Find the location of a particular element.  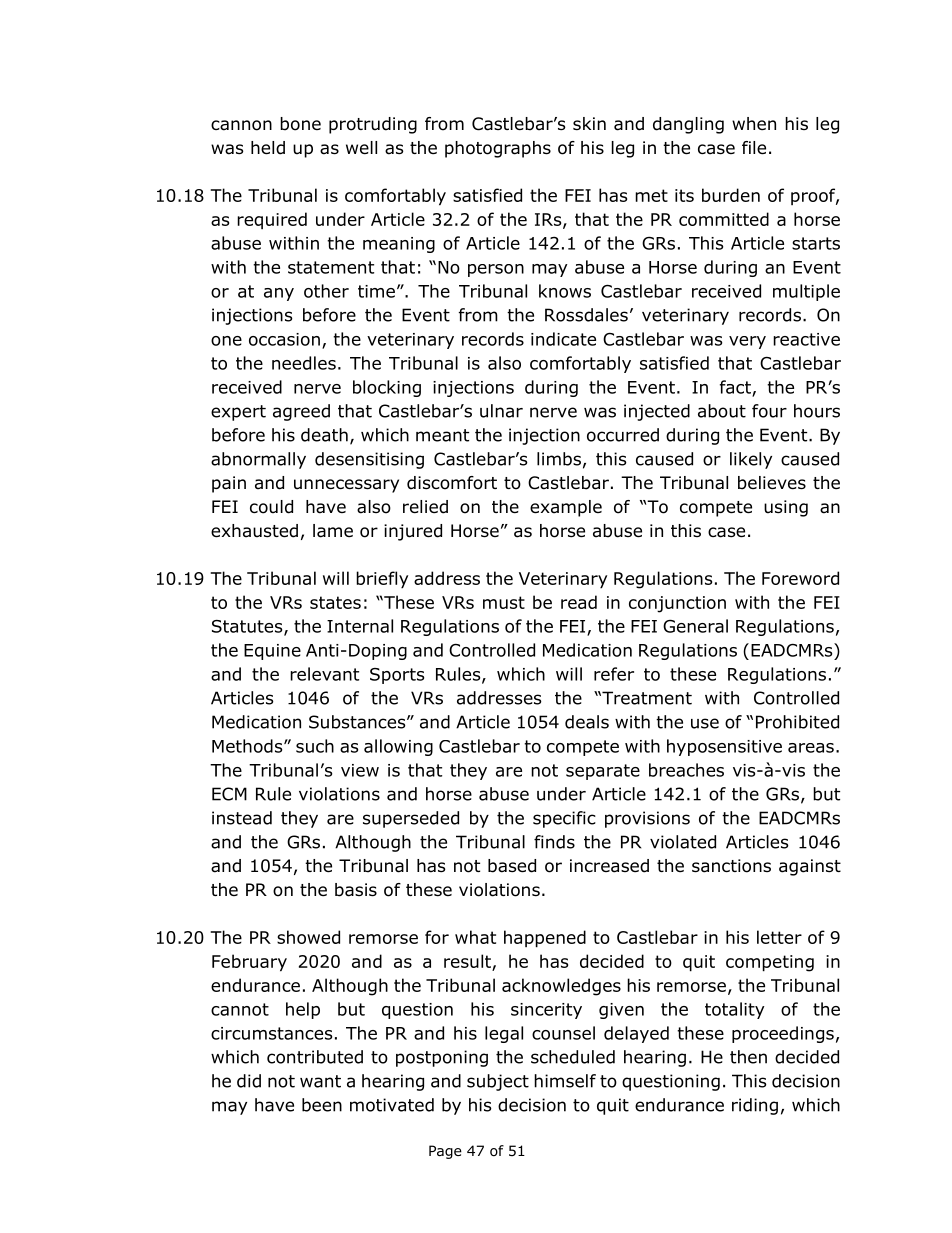

file is located at coordinates (754, 148).
